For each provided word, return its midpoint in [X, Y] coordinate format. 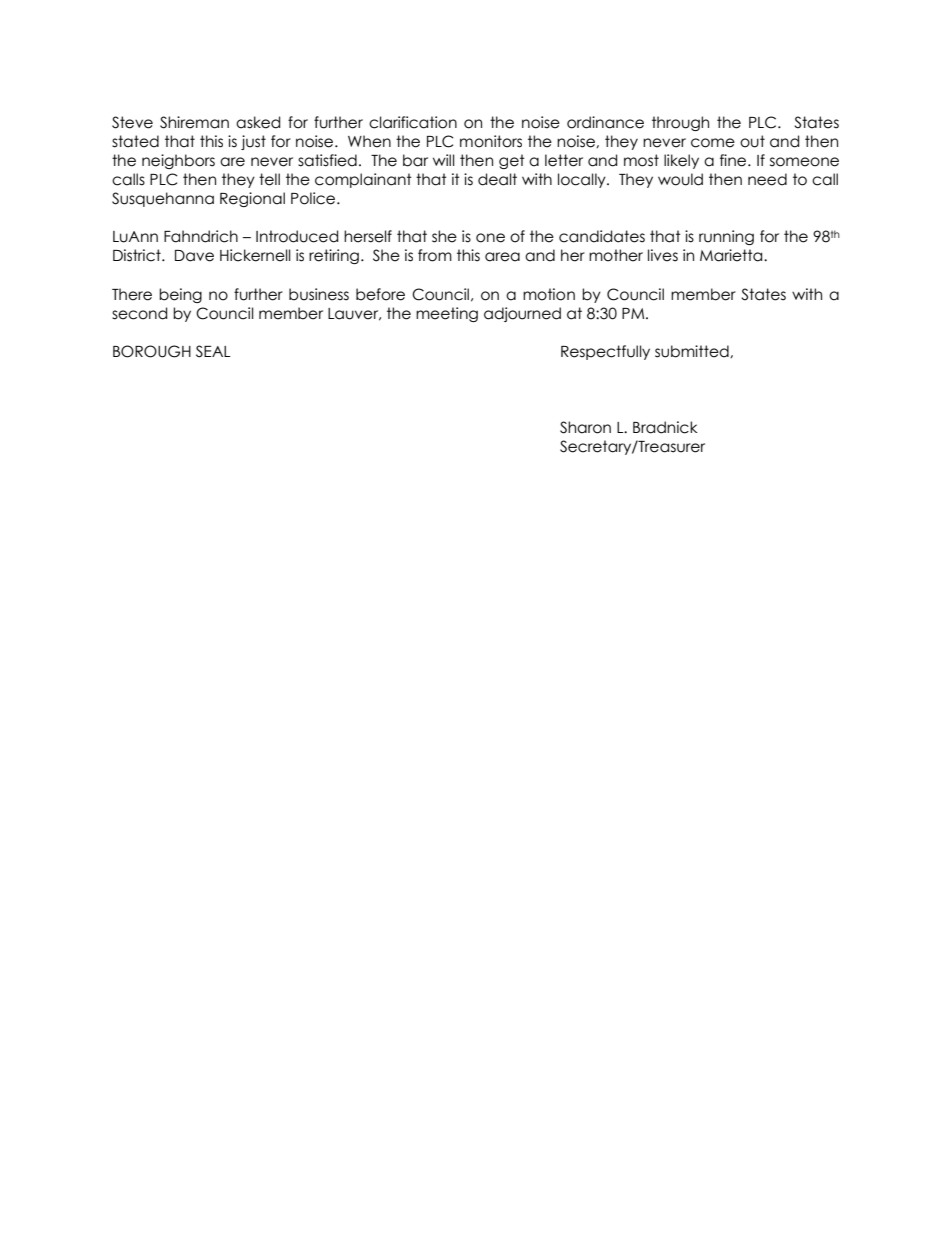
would [680, 179]
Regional [252, 199]
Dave [194, 256]
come [713, 143]
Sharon [585, 427]
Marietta [732, 255]
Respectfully [605, 352]
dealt [497, 179]
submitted [693, 351]
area [502, 257]
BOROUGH [152, 351]
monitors [491, 141]
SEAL [213, 351]
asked [258, 122]
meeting [447, 314]
